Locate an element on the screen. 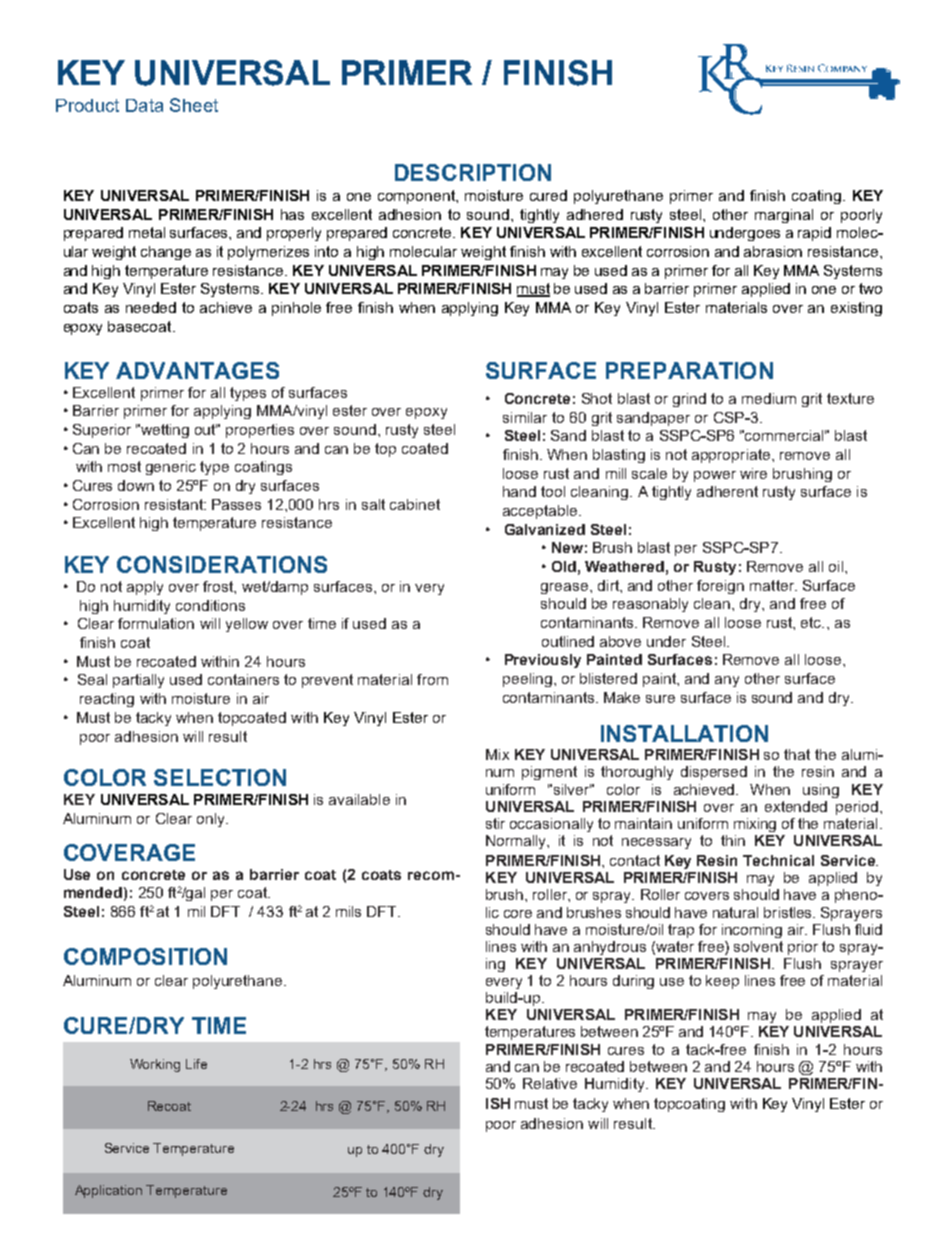 The height and width of the screenshot is (1233, 952). marginal is located at coordinates (784, 216).
